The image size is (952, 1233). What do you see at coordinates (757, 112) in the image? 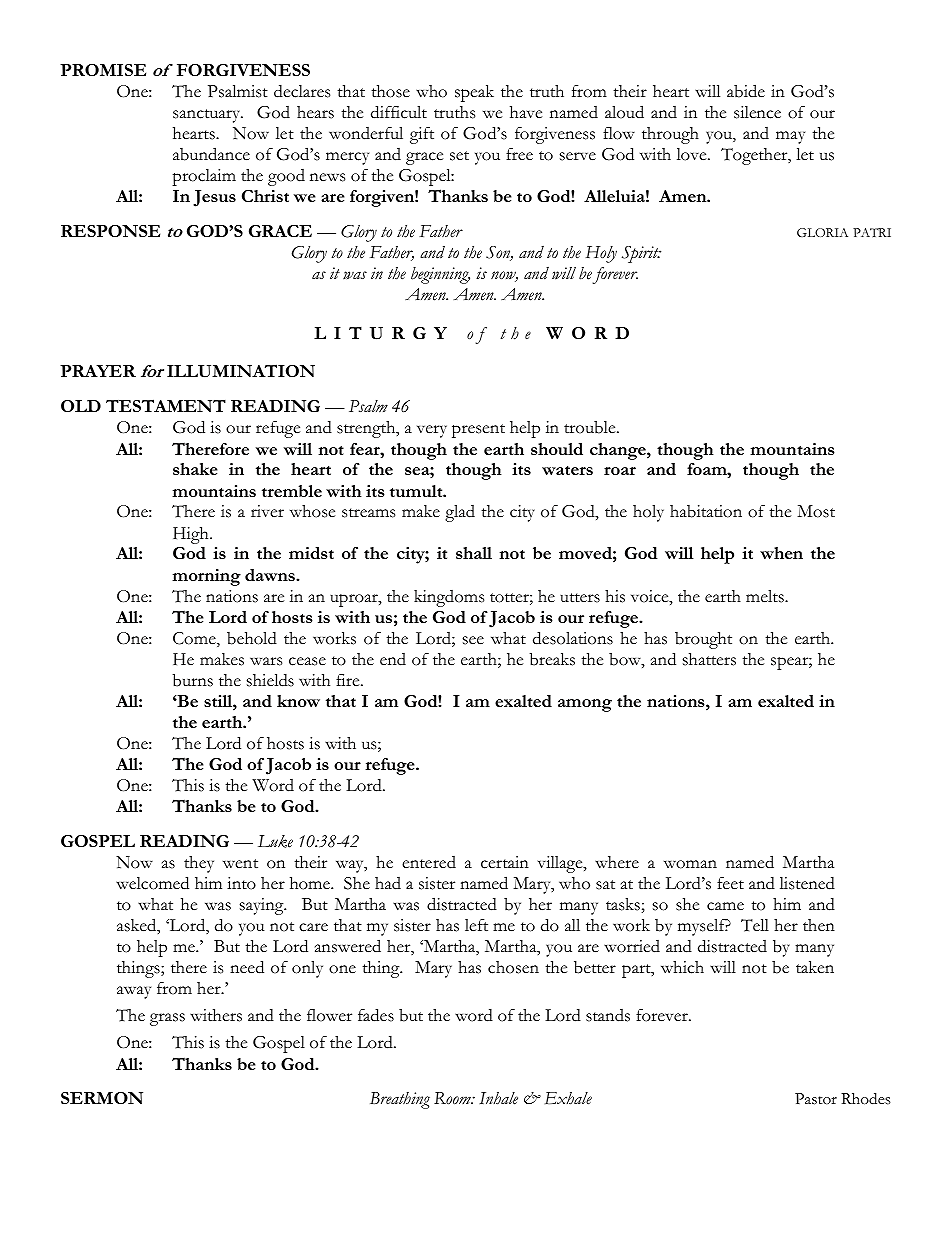
I see `silence` at bounding box center [757, 112].
